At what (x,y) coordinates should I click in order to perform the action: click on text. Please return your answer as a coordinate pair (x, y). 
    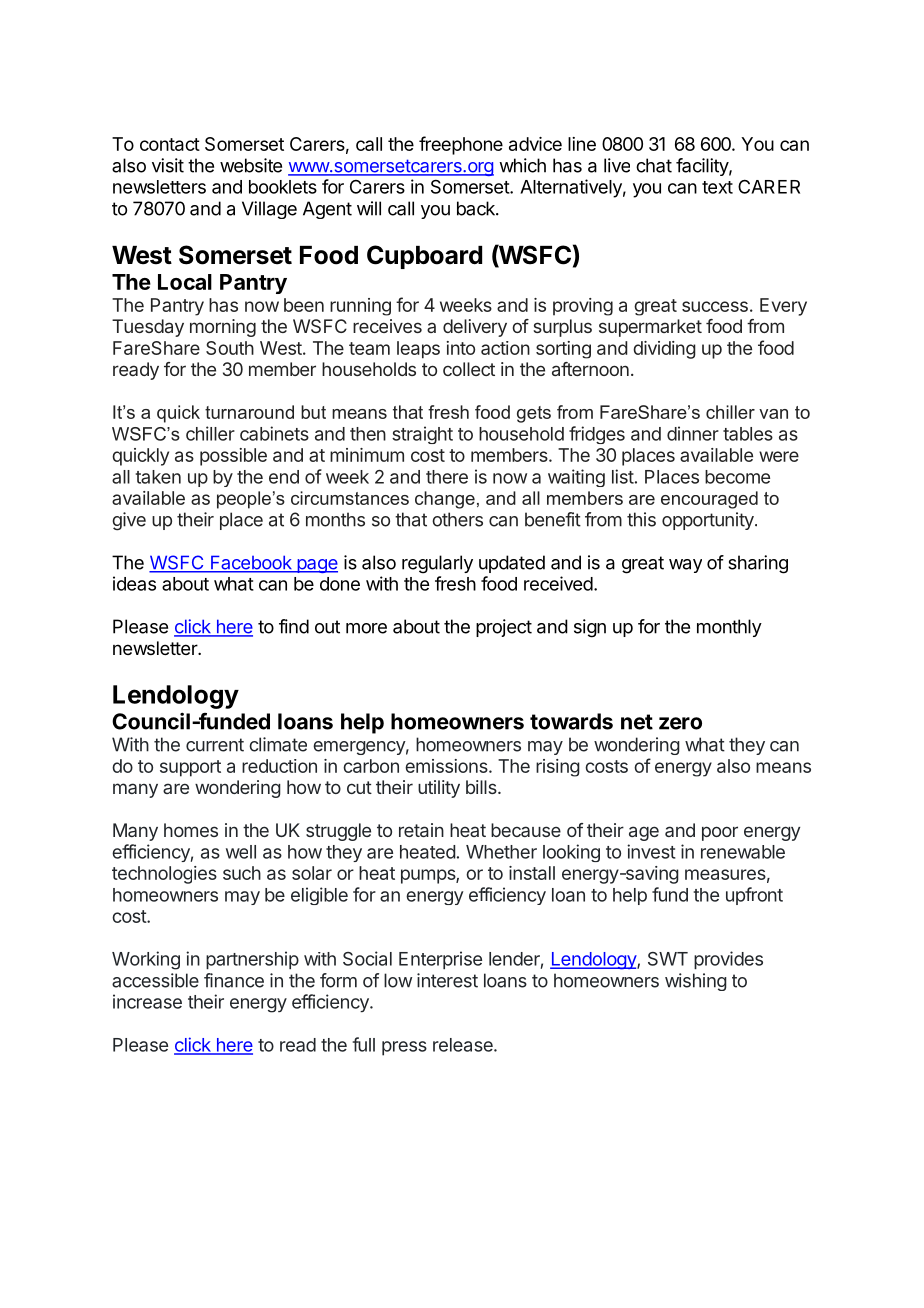
    Looking at the image, I should click on (717, 187).
